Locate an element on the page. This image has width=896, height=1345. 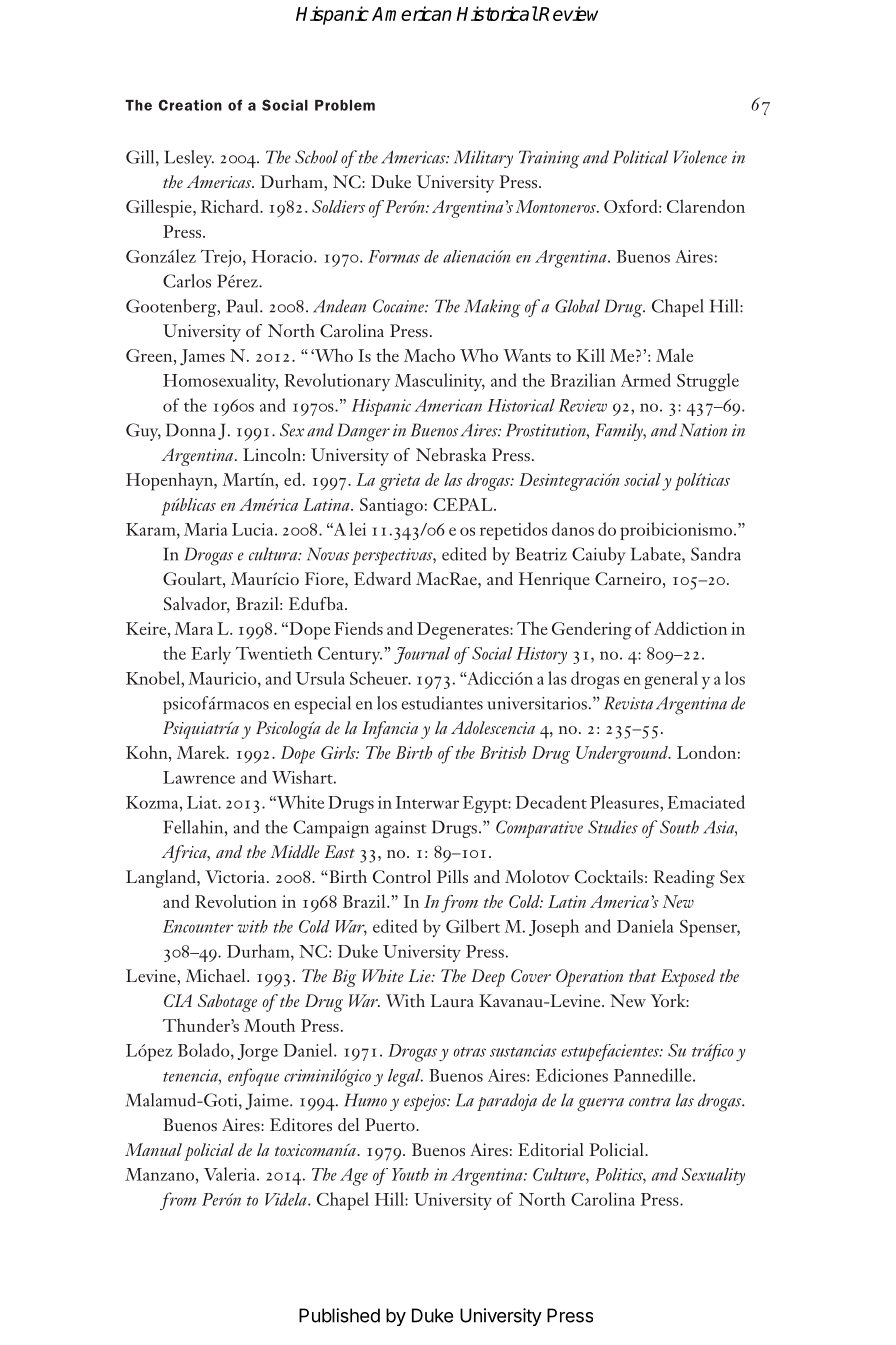
Military is located at coordinates (483, 159).
